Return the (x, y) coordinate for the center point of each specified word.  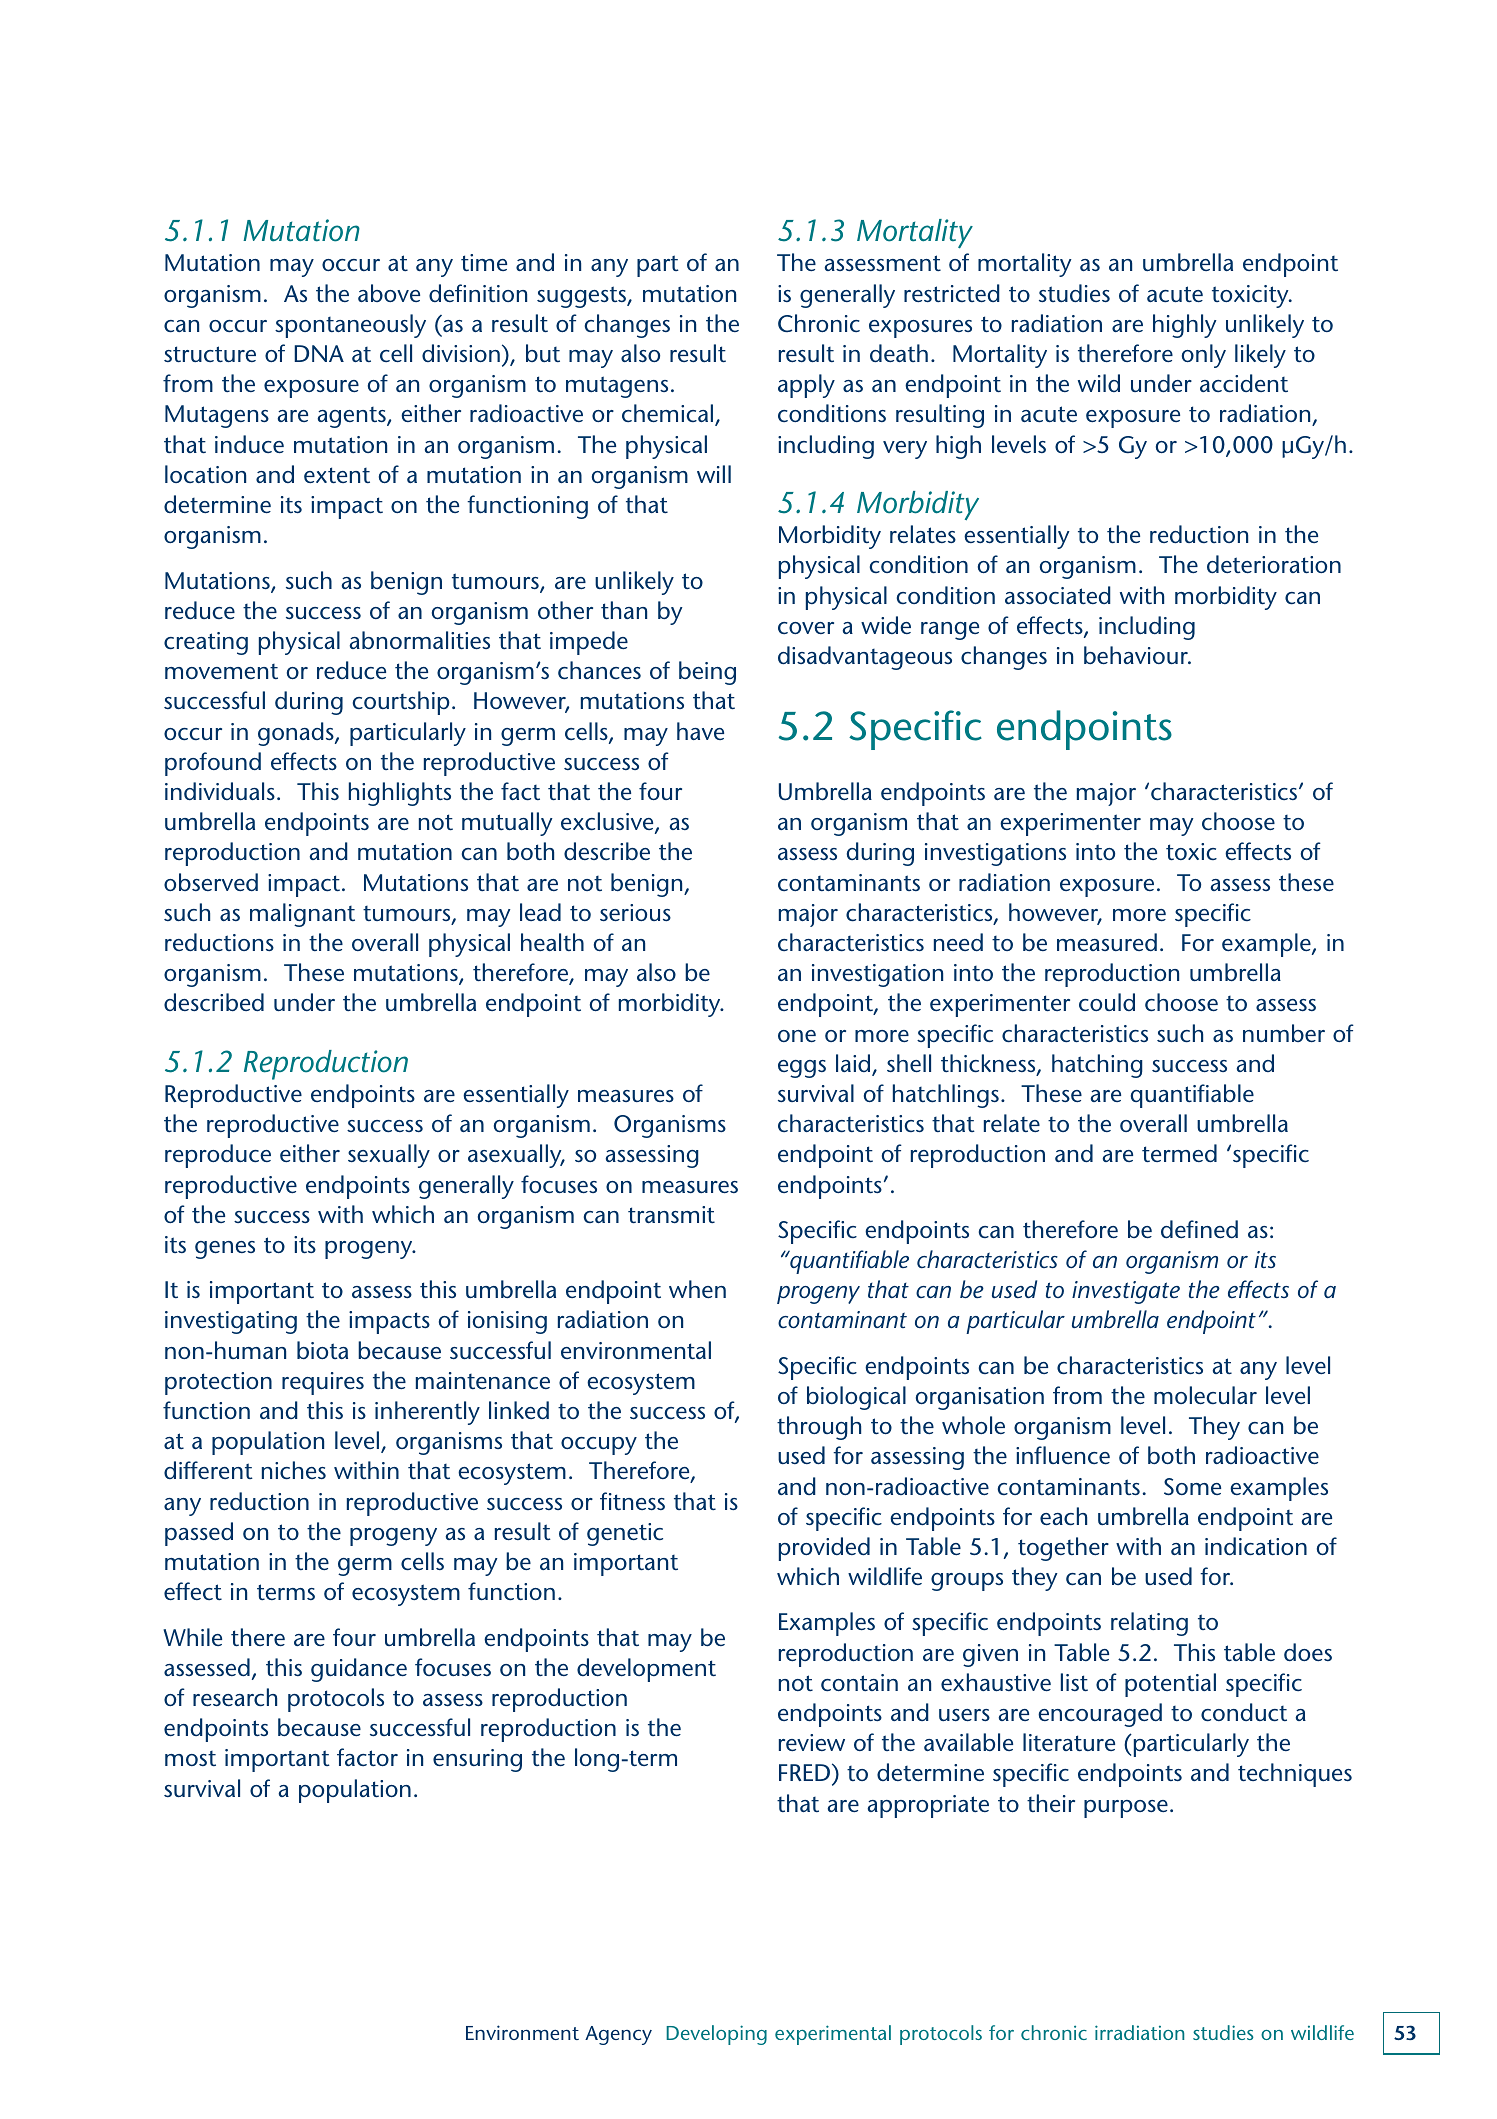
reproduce (218, 1156)
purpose (1126, 1809)
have (700, 731)
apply (806, 386)
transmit (671, 1215)
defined (1199, 1229)
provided (824, 1549)
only (1204, 356)
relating (1149, 1624)
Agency (618, 2035)
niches (294, 1470)
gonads (297, 734)
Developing (716, 2035)
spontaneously (350, 326)
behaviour (1137, 655)
